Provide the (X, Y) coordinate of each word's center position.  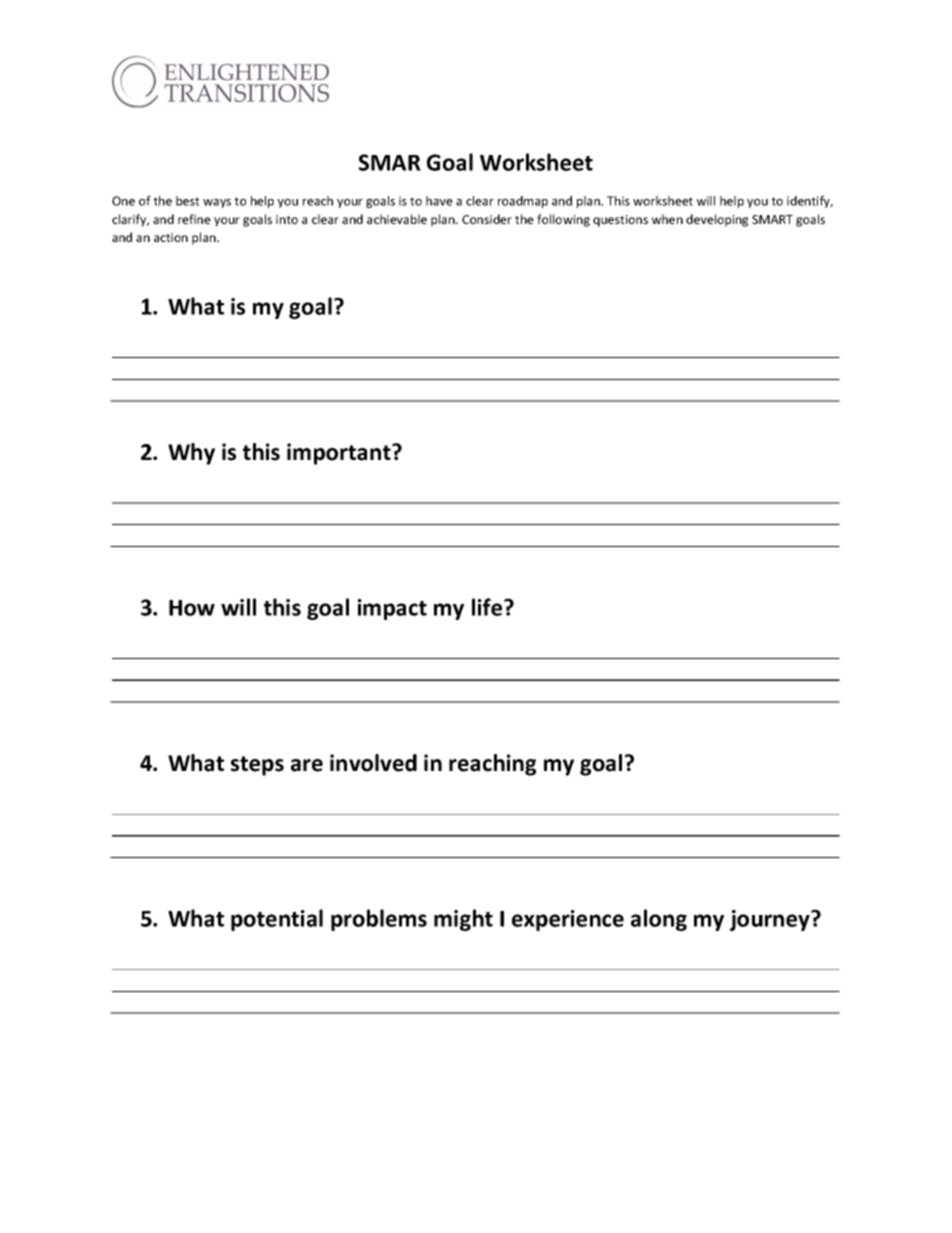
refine (194, 219)
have (439, 201)
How (192, 608)
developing (717, 220)
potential (277, 920)
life (487, 607)
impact (392, 609)
